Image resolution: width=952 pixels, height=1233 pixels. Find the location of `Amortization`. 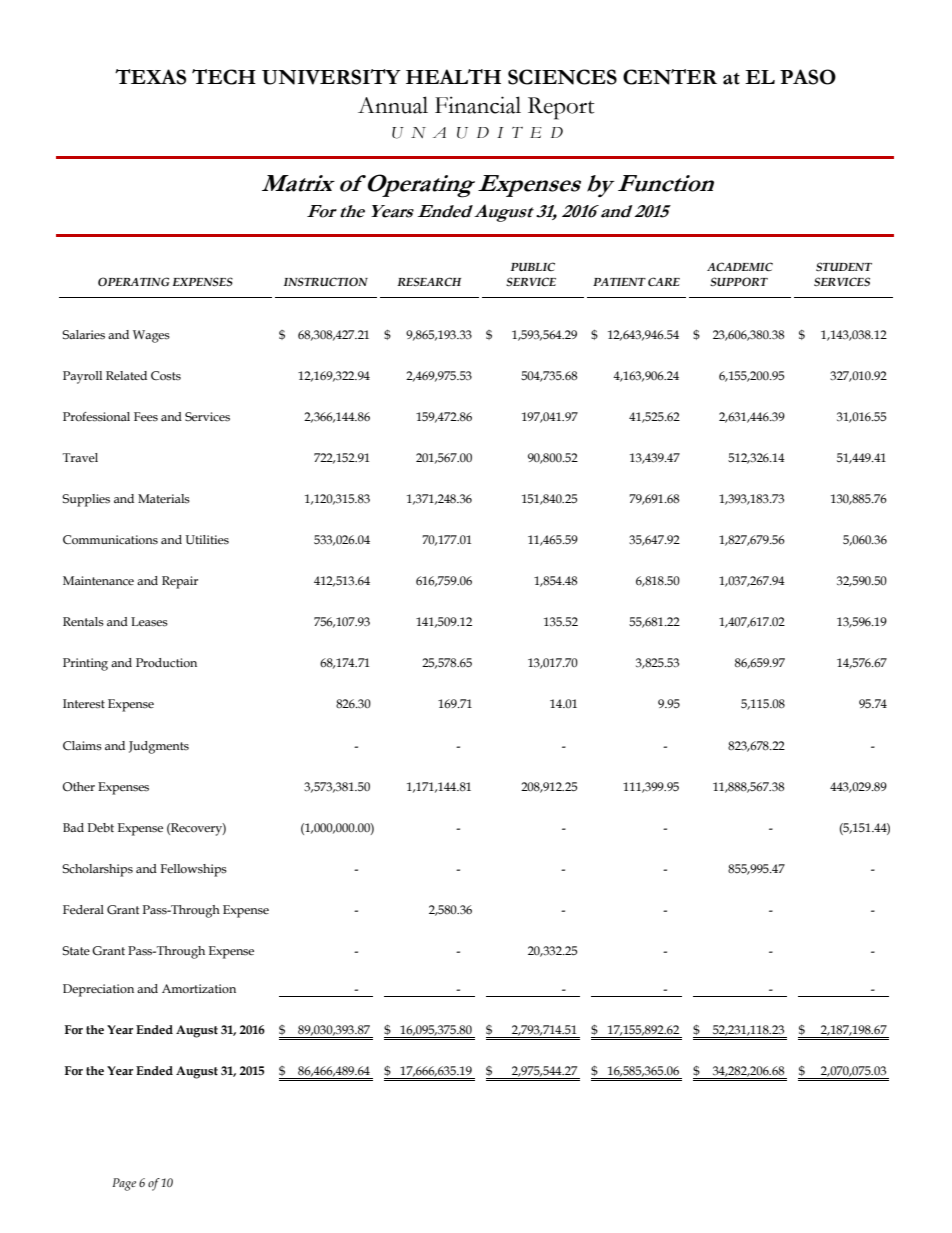

Amortization is located at coordinates (199, 989).
